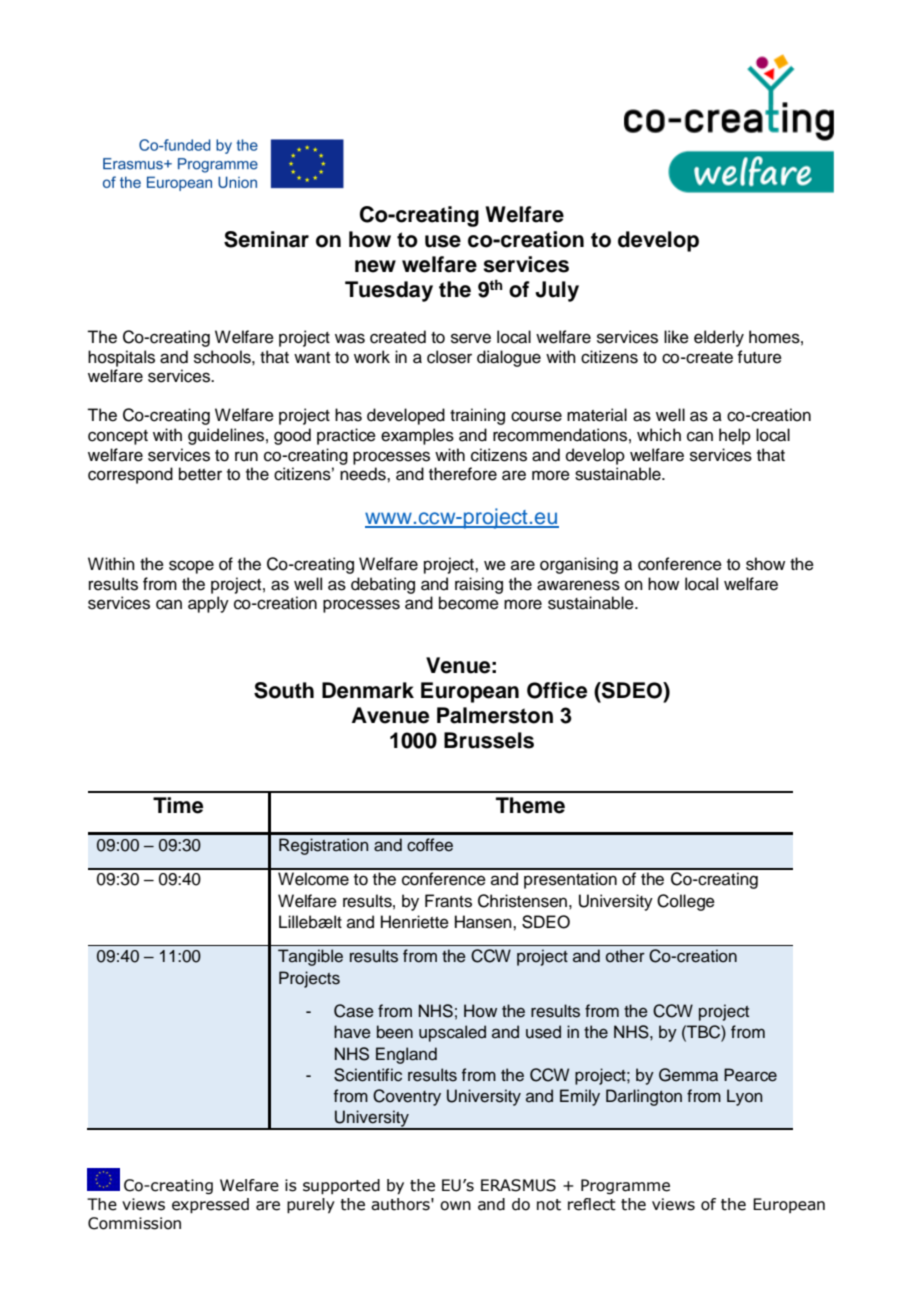 Image resolution: width=924 pixels, height=1308 pixels. Describe the element at coordinates (191, 567) in the page. I see `scope` at that location.
